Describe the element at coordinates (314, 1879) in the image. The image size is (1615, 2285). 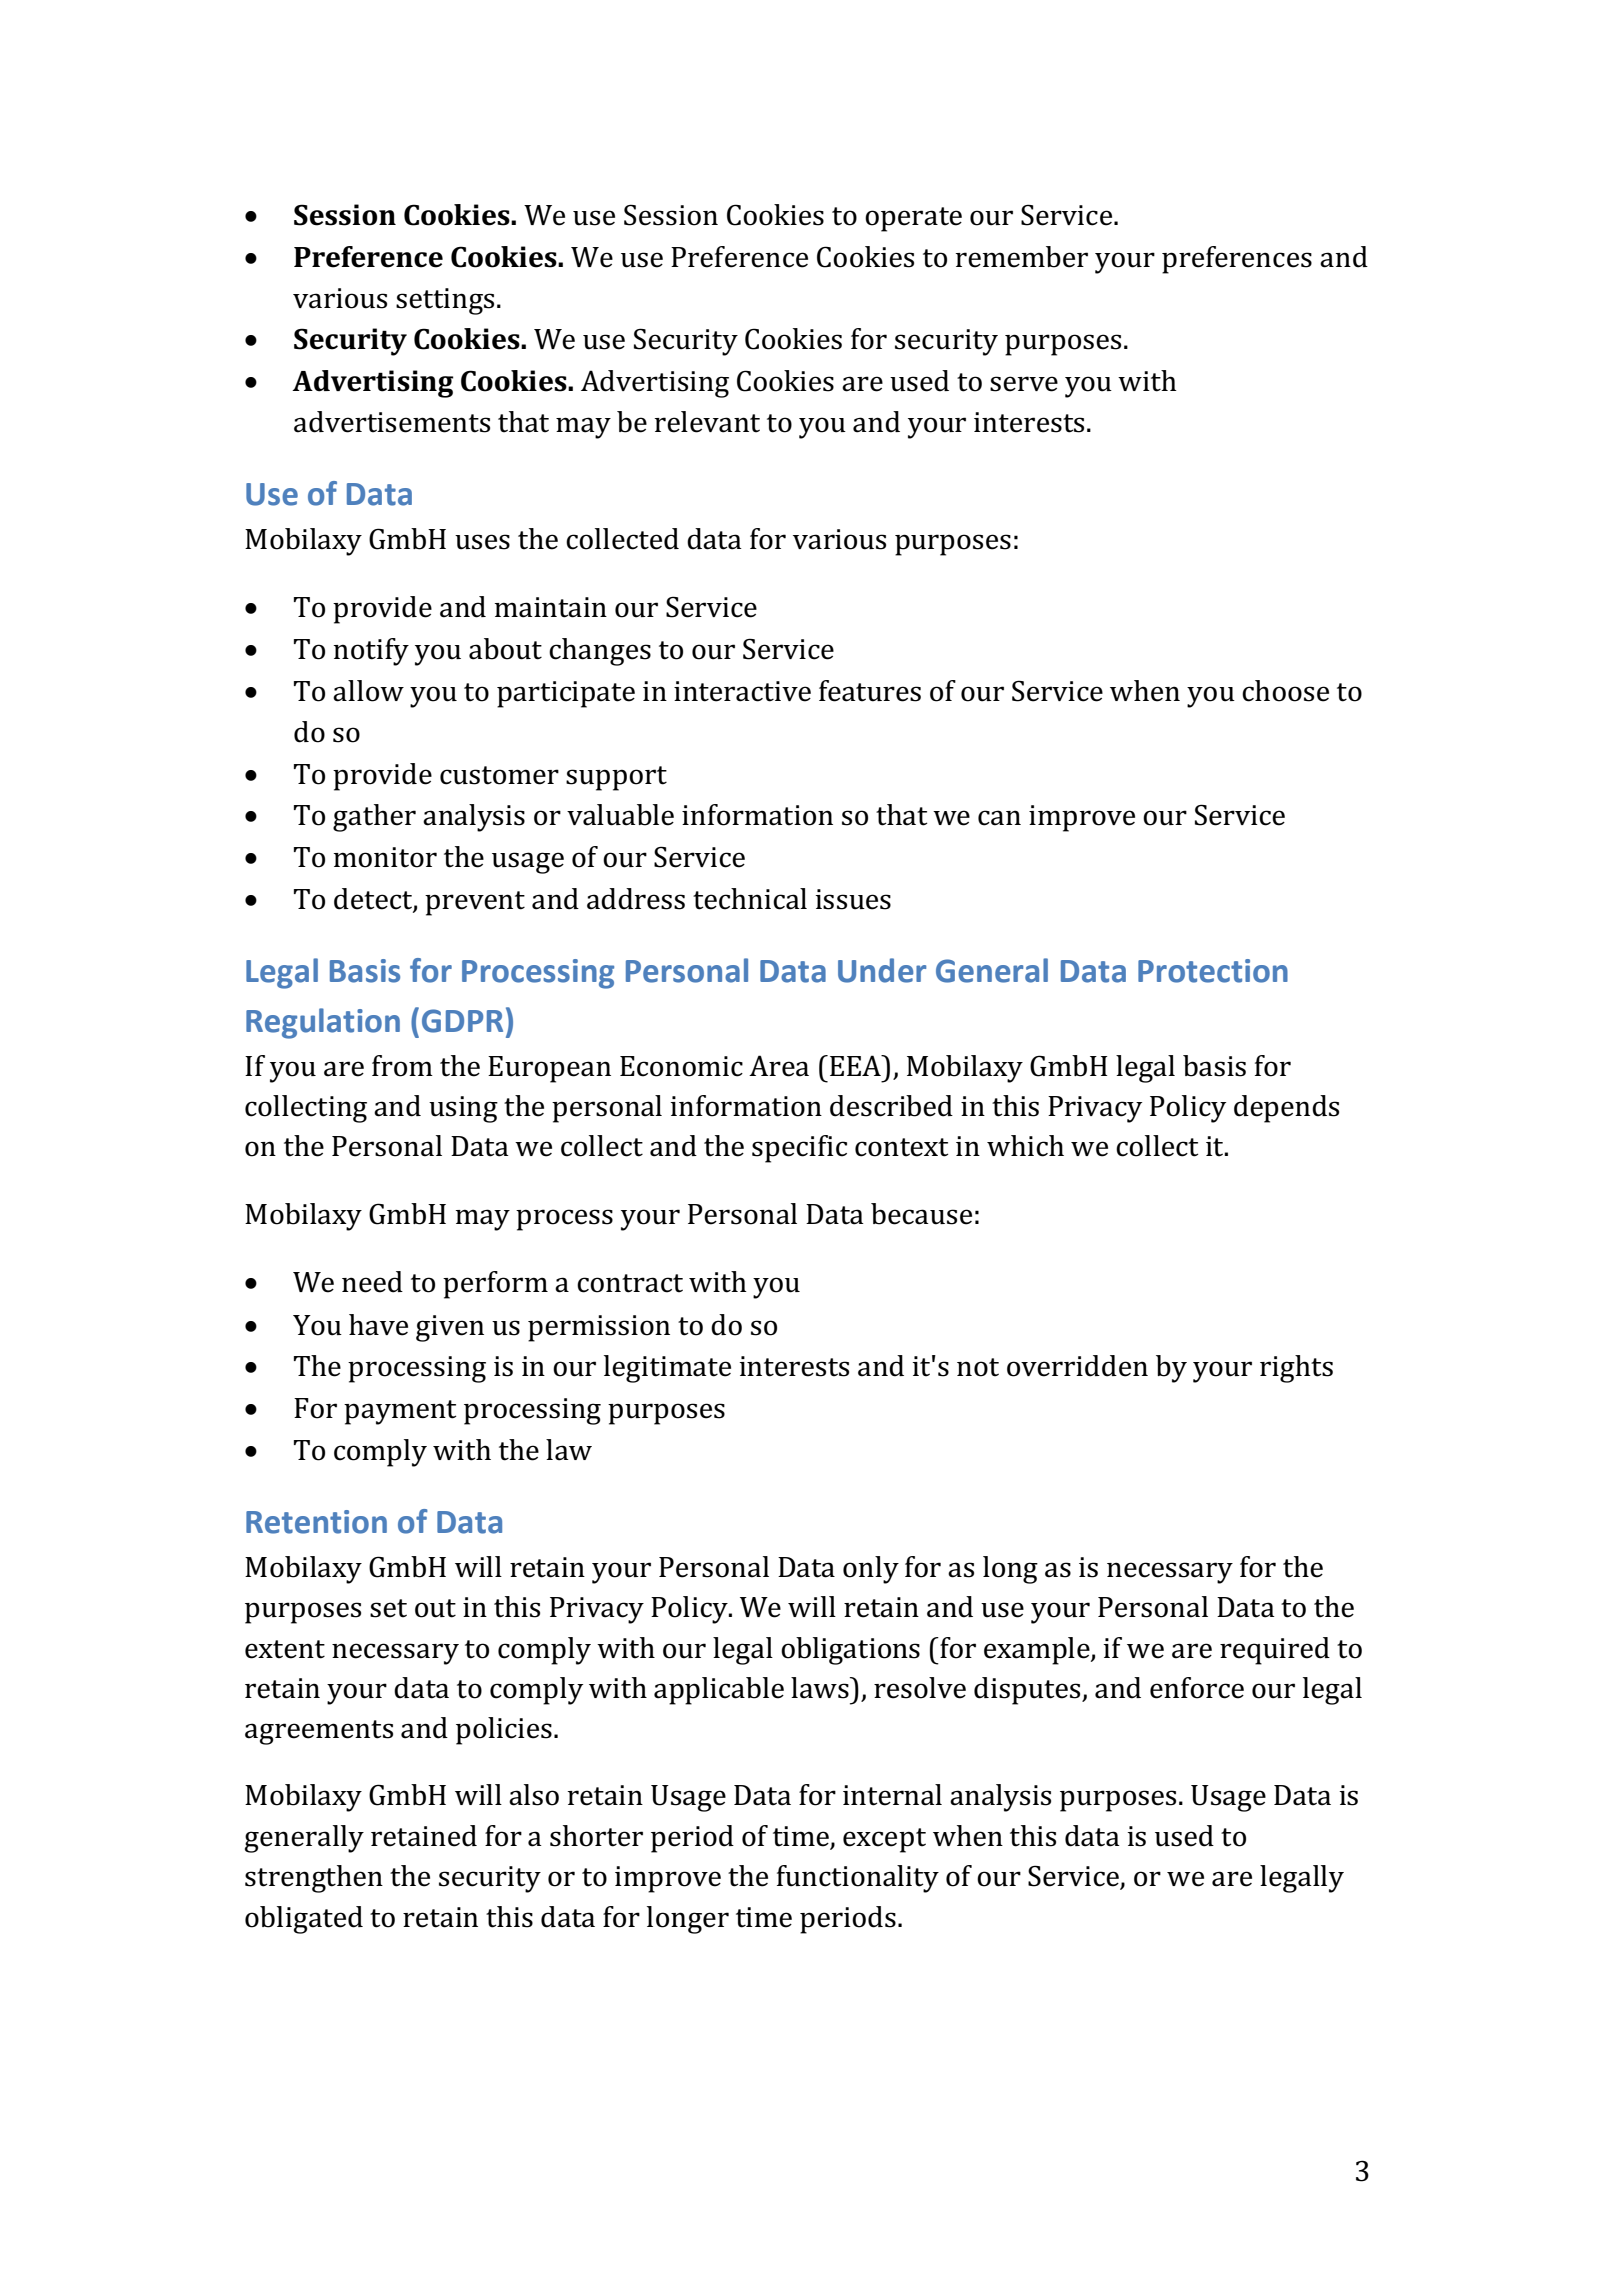
I see `strengthen` at that location.
